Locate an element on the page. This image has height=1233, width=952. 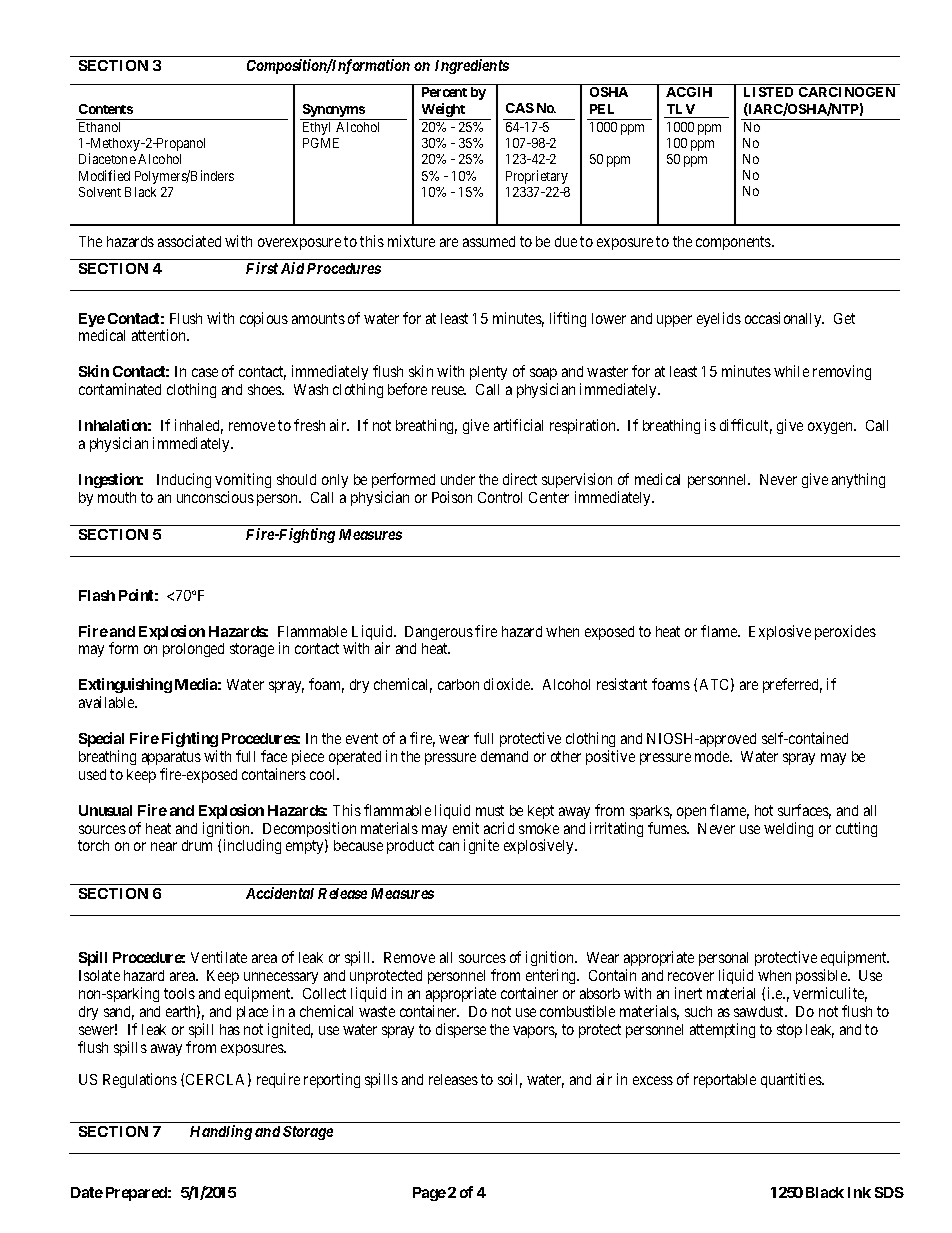
occasionally is located at coordinates (784, 319).
